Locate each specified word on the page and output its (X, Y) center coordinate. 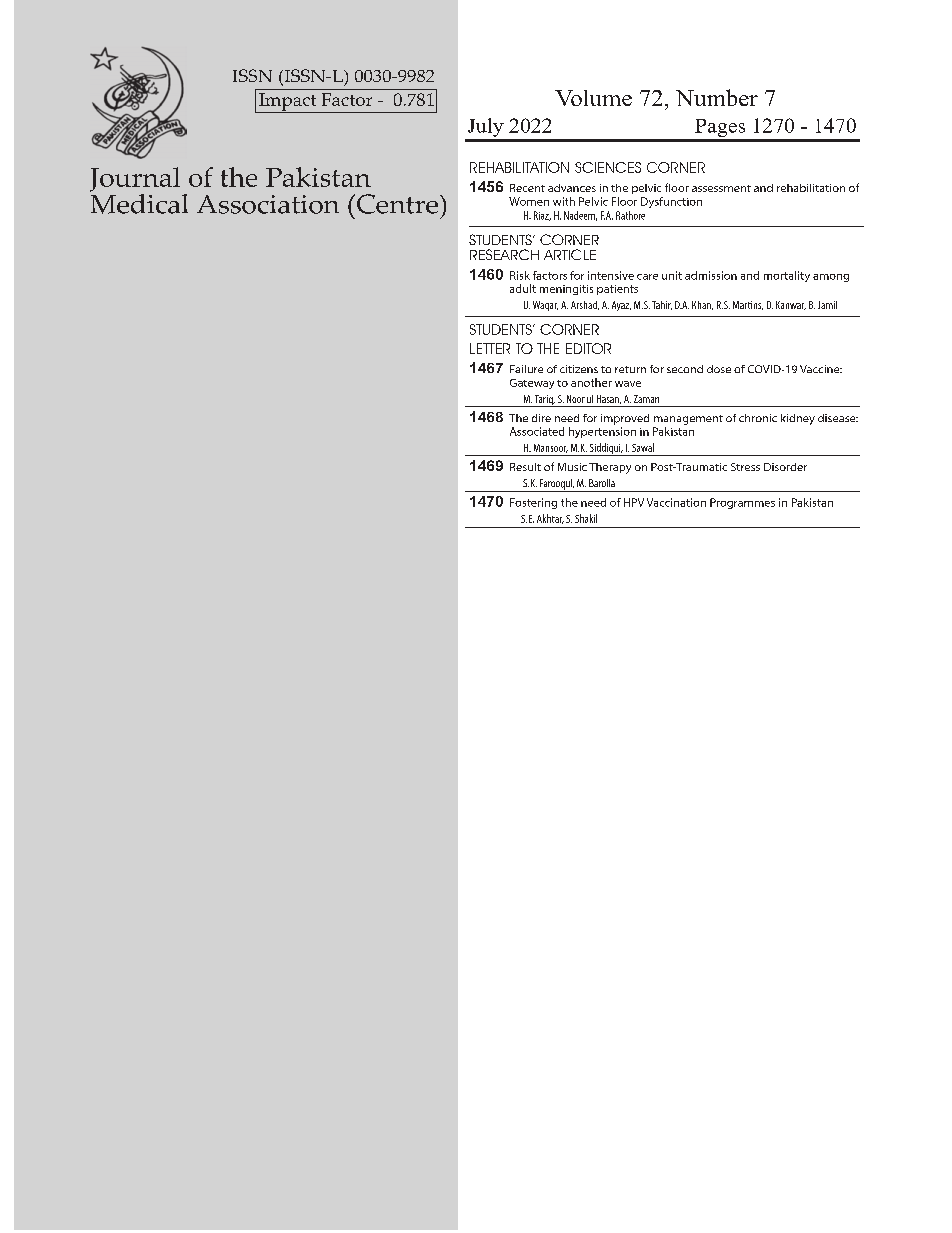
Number (717, 97)
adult (523, 288)
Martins (748, 305)
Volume (593, 98)
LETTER (490, 348)
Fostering (533, 503)
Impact (288, 103)
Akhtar (550, 519)
